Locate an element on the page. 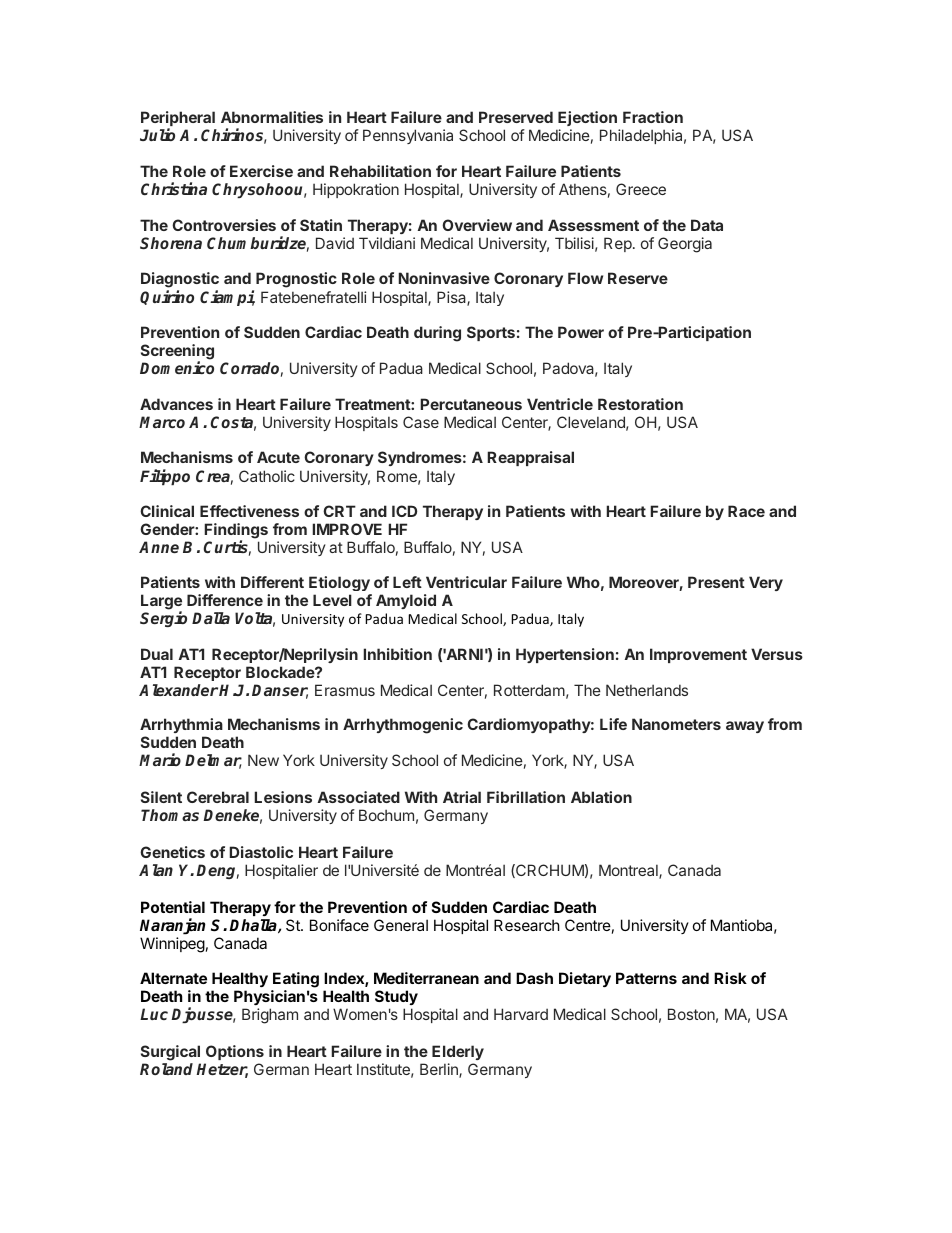  Elderly is located at coordinates (458, 1052).
